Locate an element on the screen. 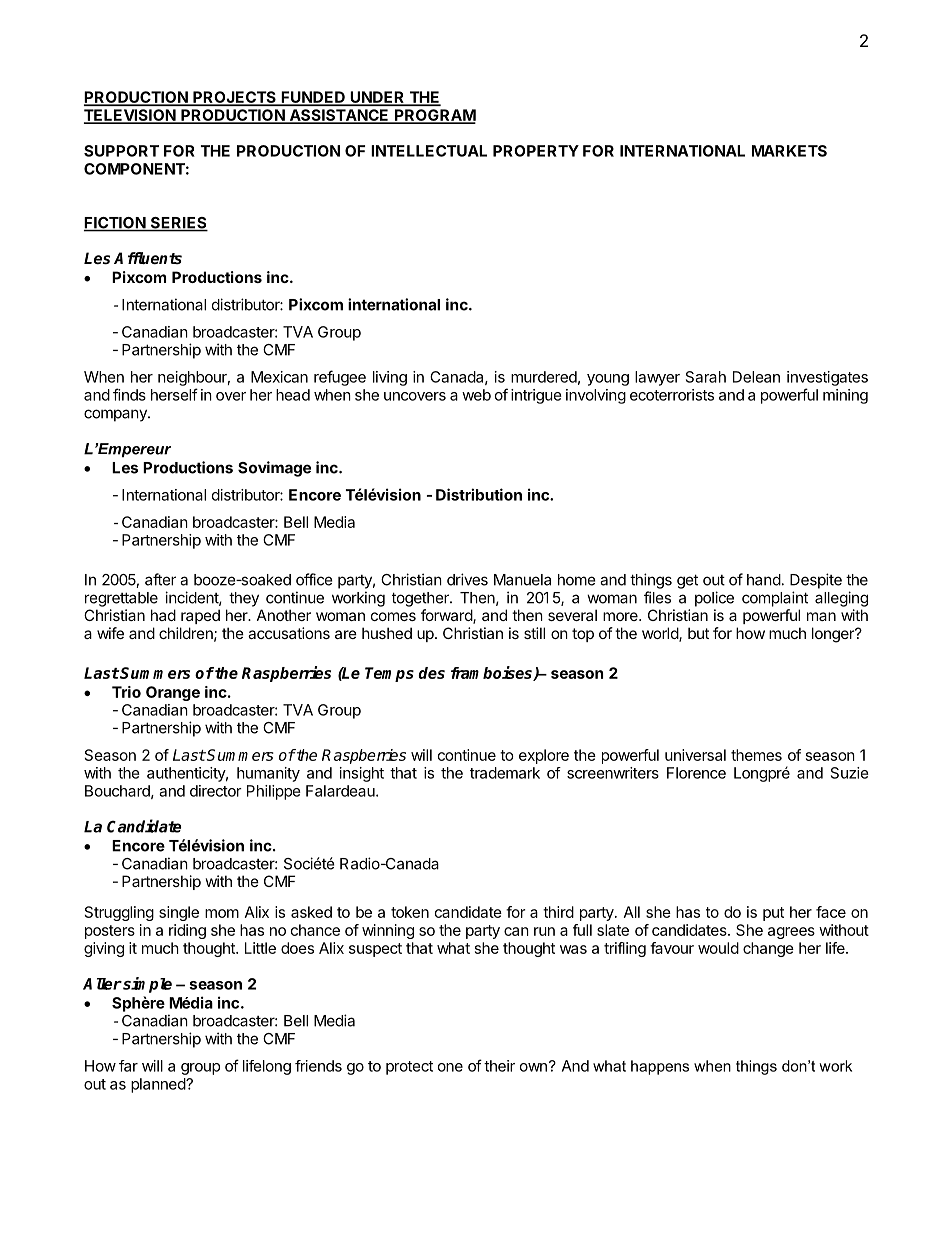 The height and width of the screenshot is (1233, 952). INTELLECTUAL is located at coordinates (429, 151).
